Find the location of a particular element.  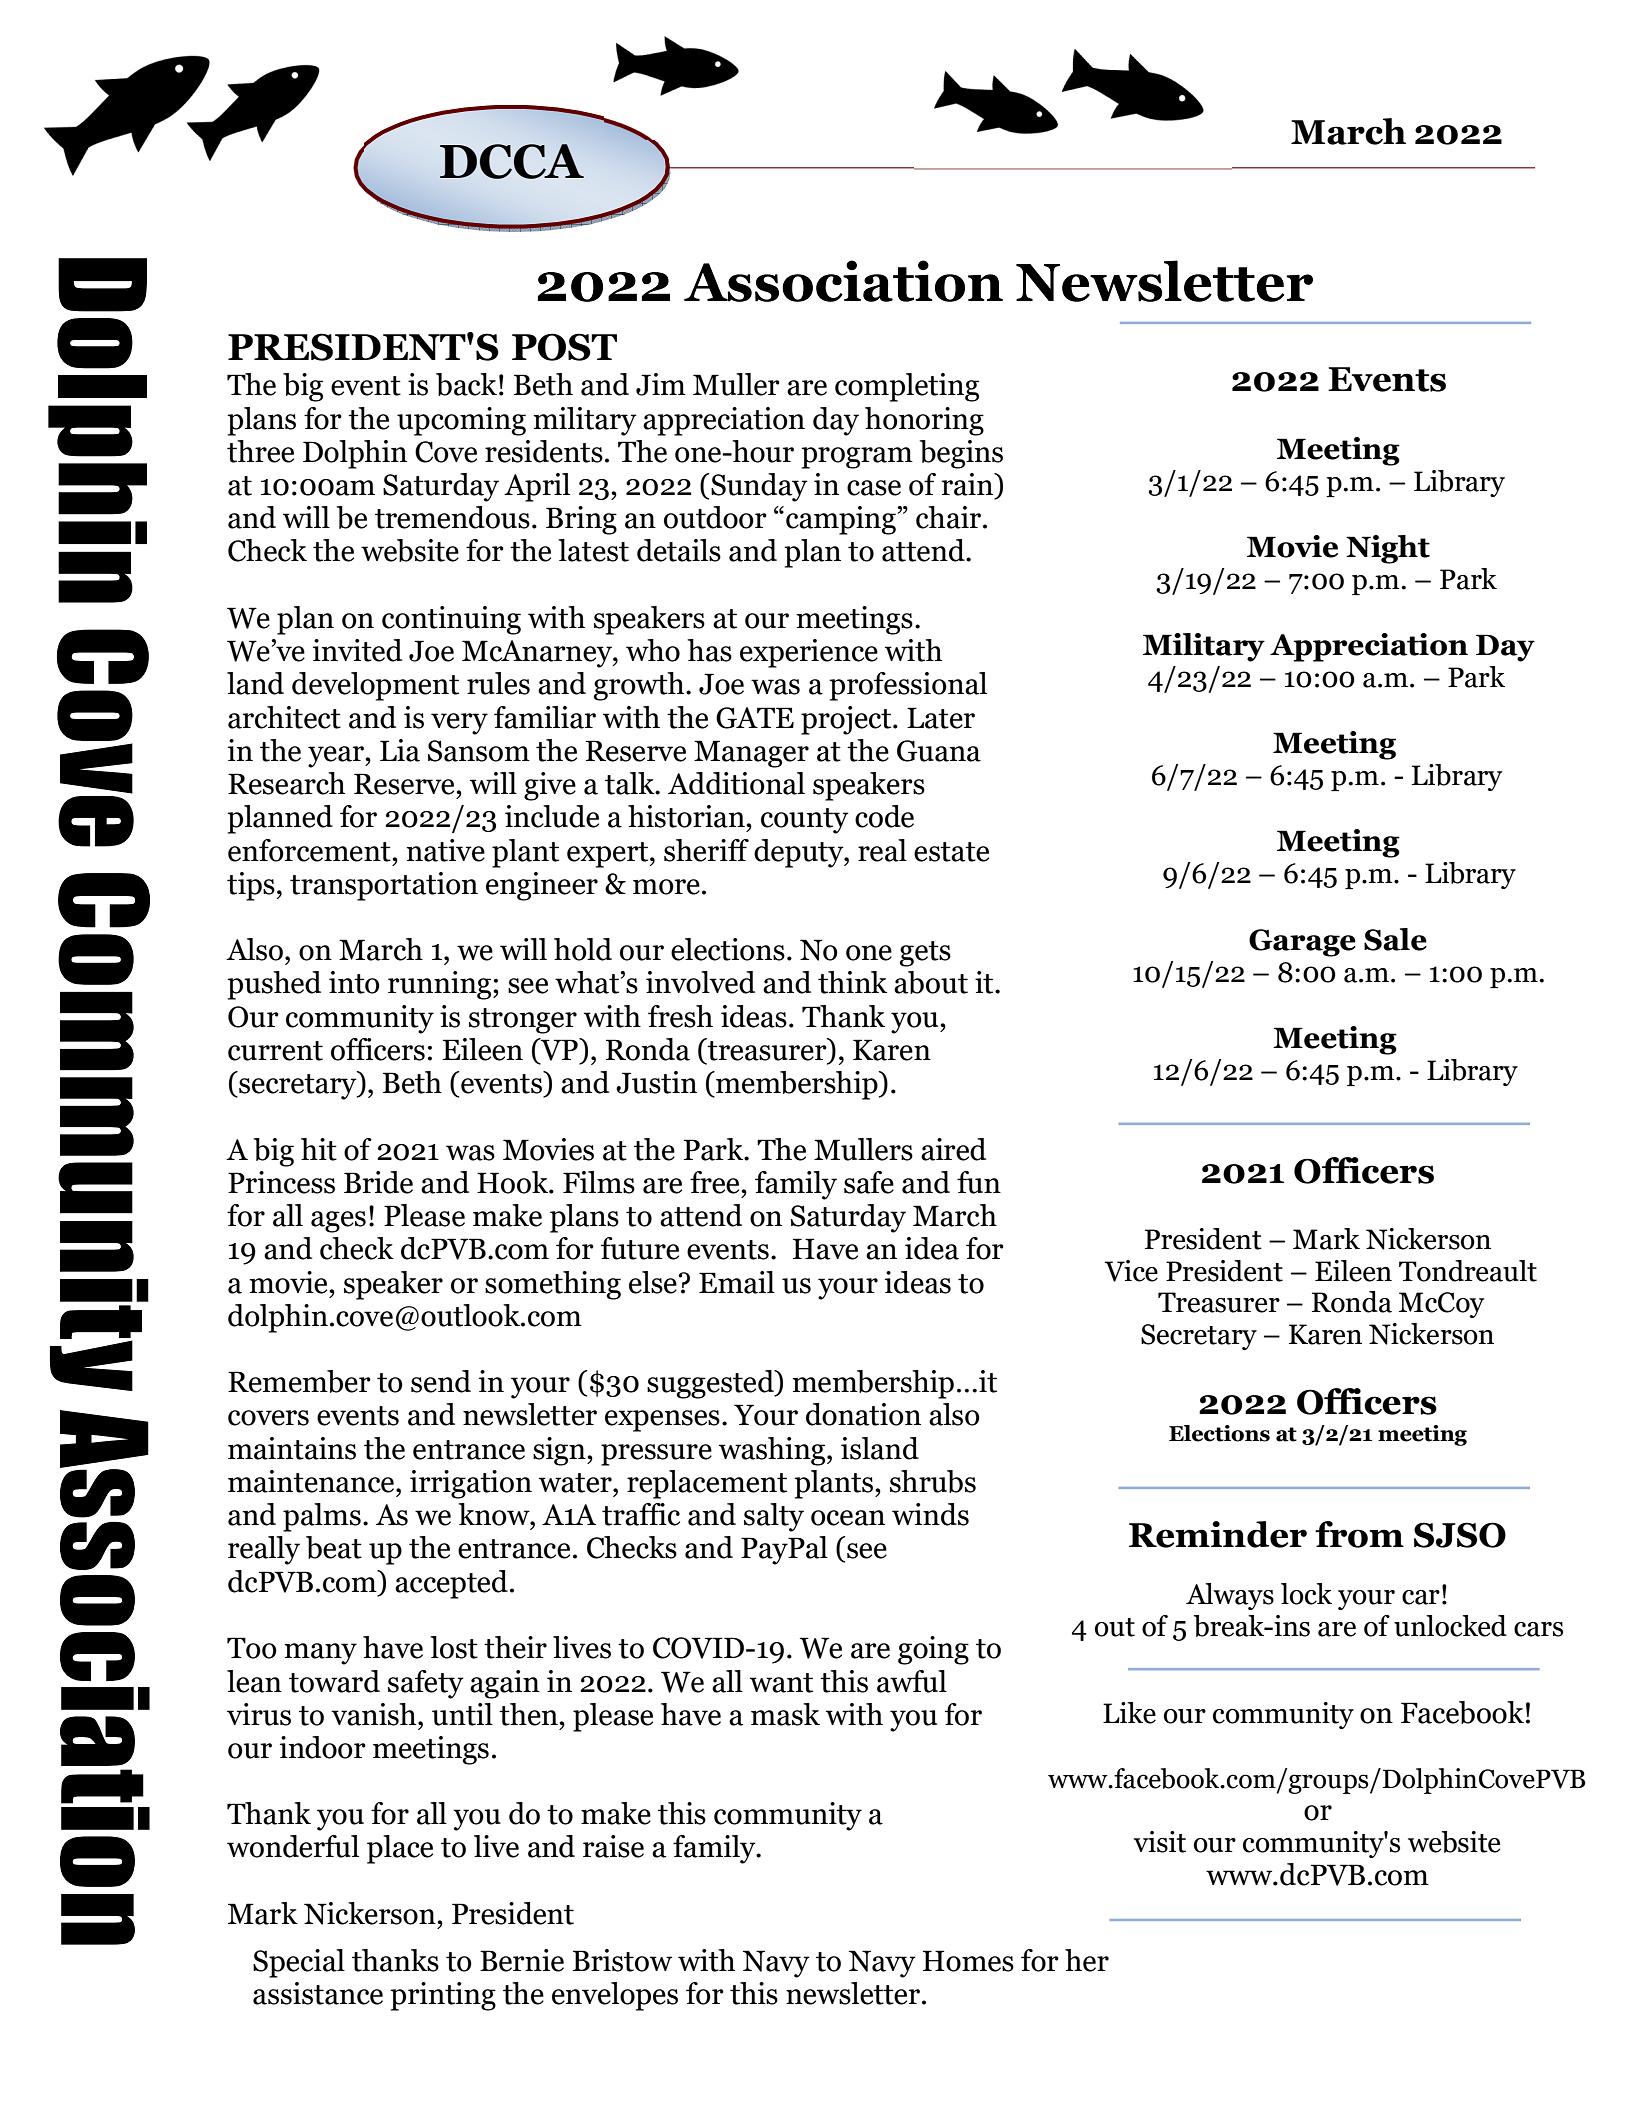

accepted is located at coordinates (451, 1584).
